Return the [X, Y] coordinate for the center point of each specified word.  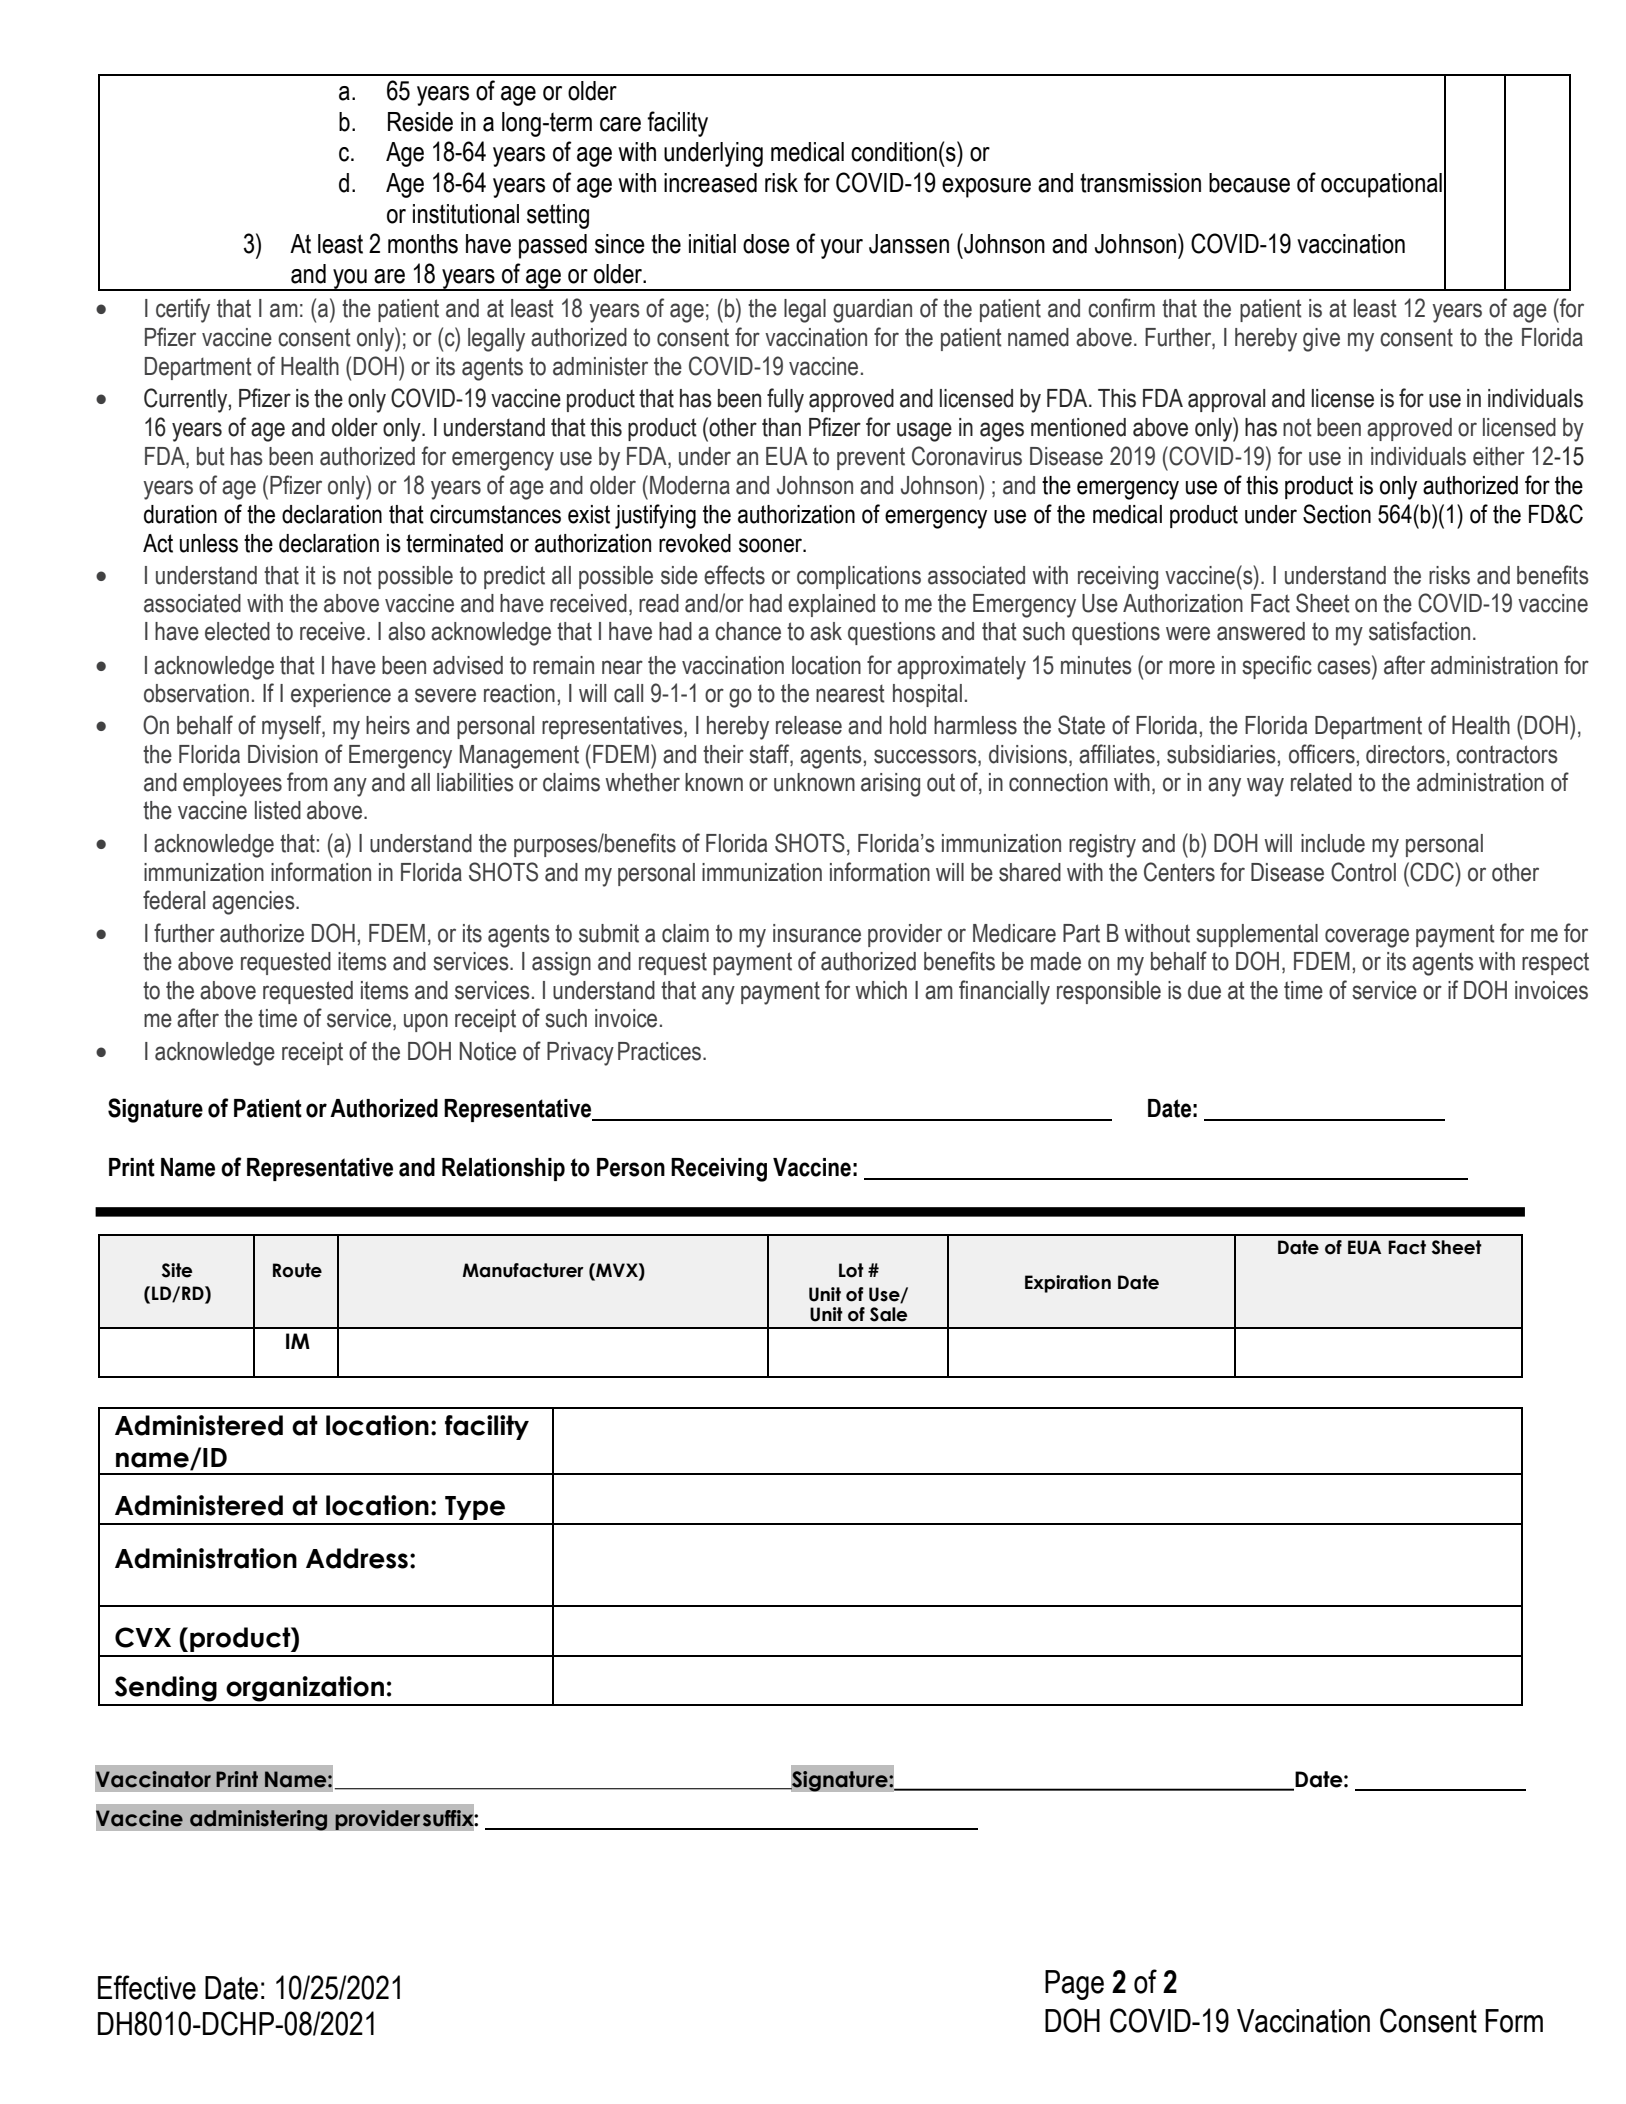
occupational [1381, 185]
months [423, 244]
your [841, 249]
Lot [851, 1270]
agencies [254, 903]
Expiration [1068, 1284]
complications [859, 577]
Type [475, 1508]
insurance [817, 933]
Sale [888, 1314]
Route [297, 1270]
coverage [1367, 938]
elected [237, 631]
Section [1337, 514]
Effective [147, 1987]
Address [357, 1558]
